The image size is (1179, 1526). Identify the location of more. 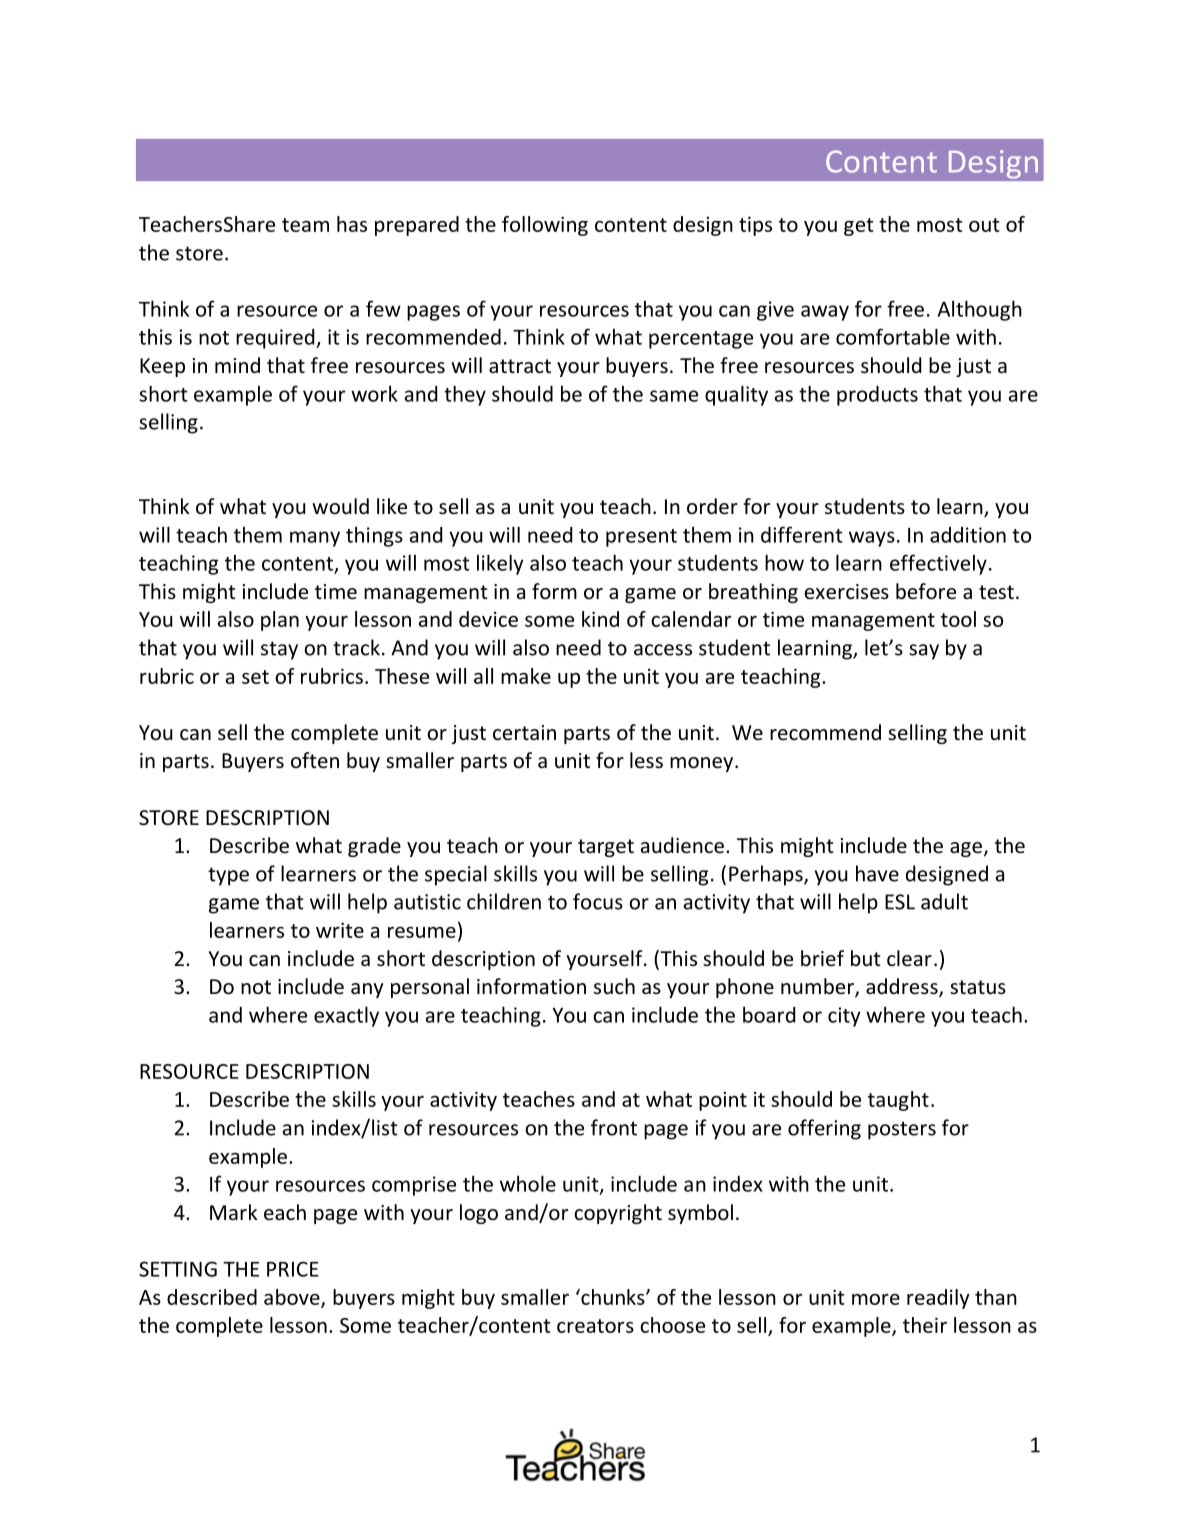
(876, 1299).
